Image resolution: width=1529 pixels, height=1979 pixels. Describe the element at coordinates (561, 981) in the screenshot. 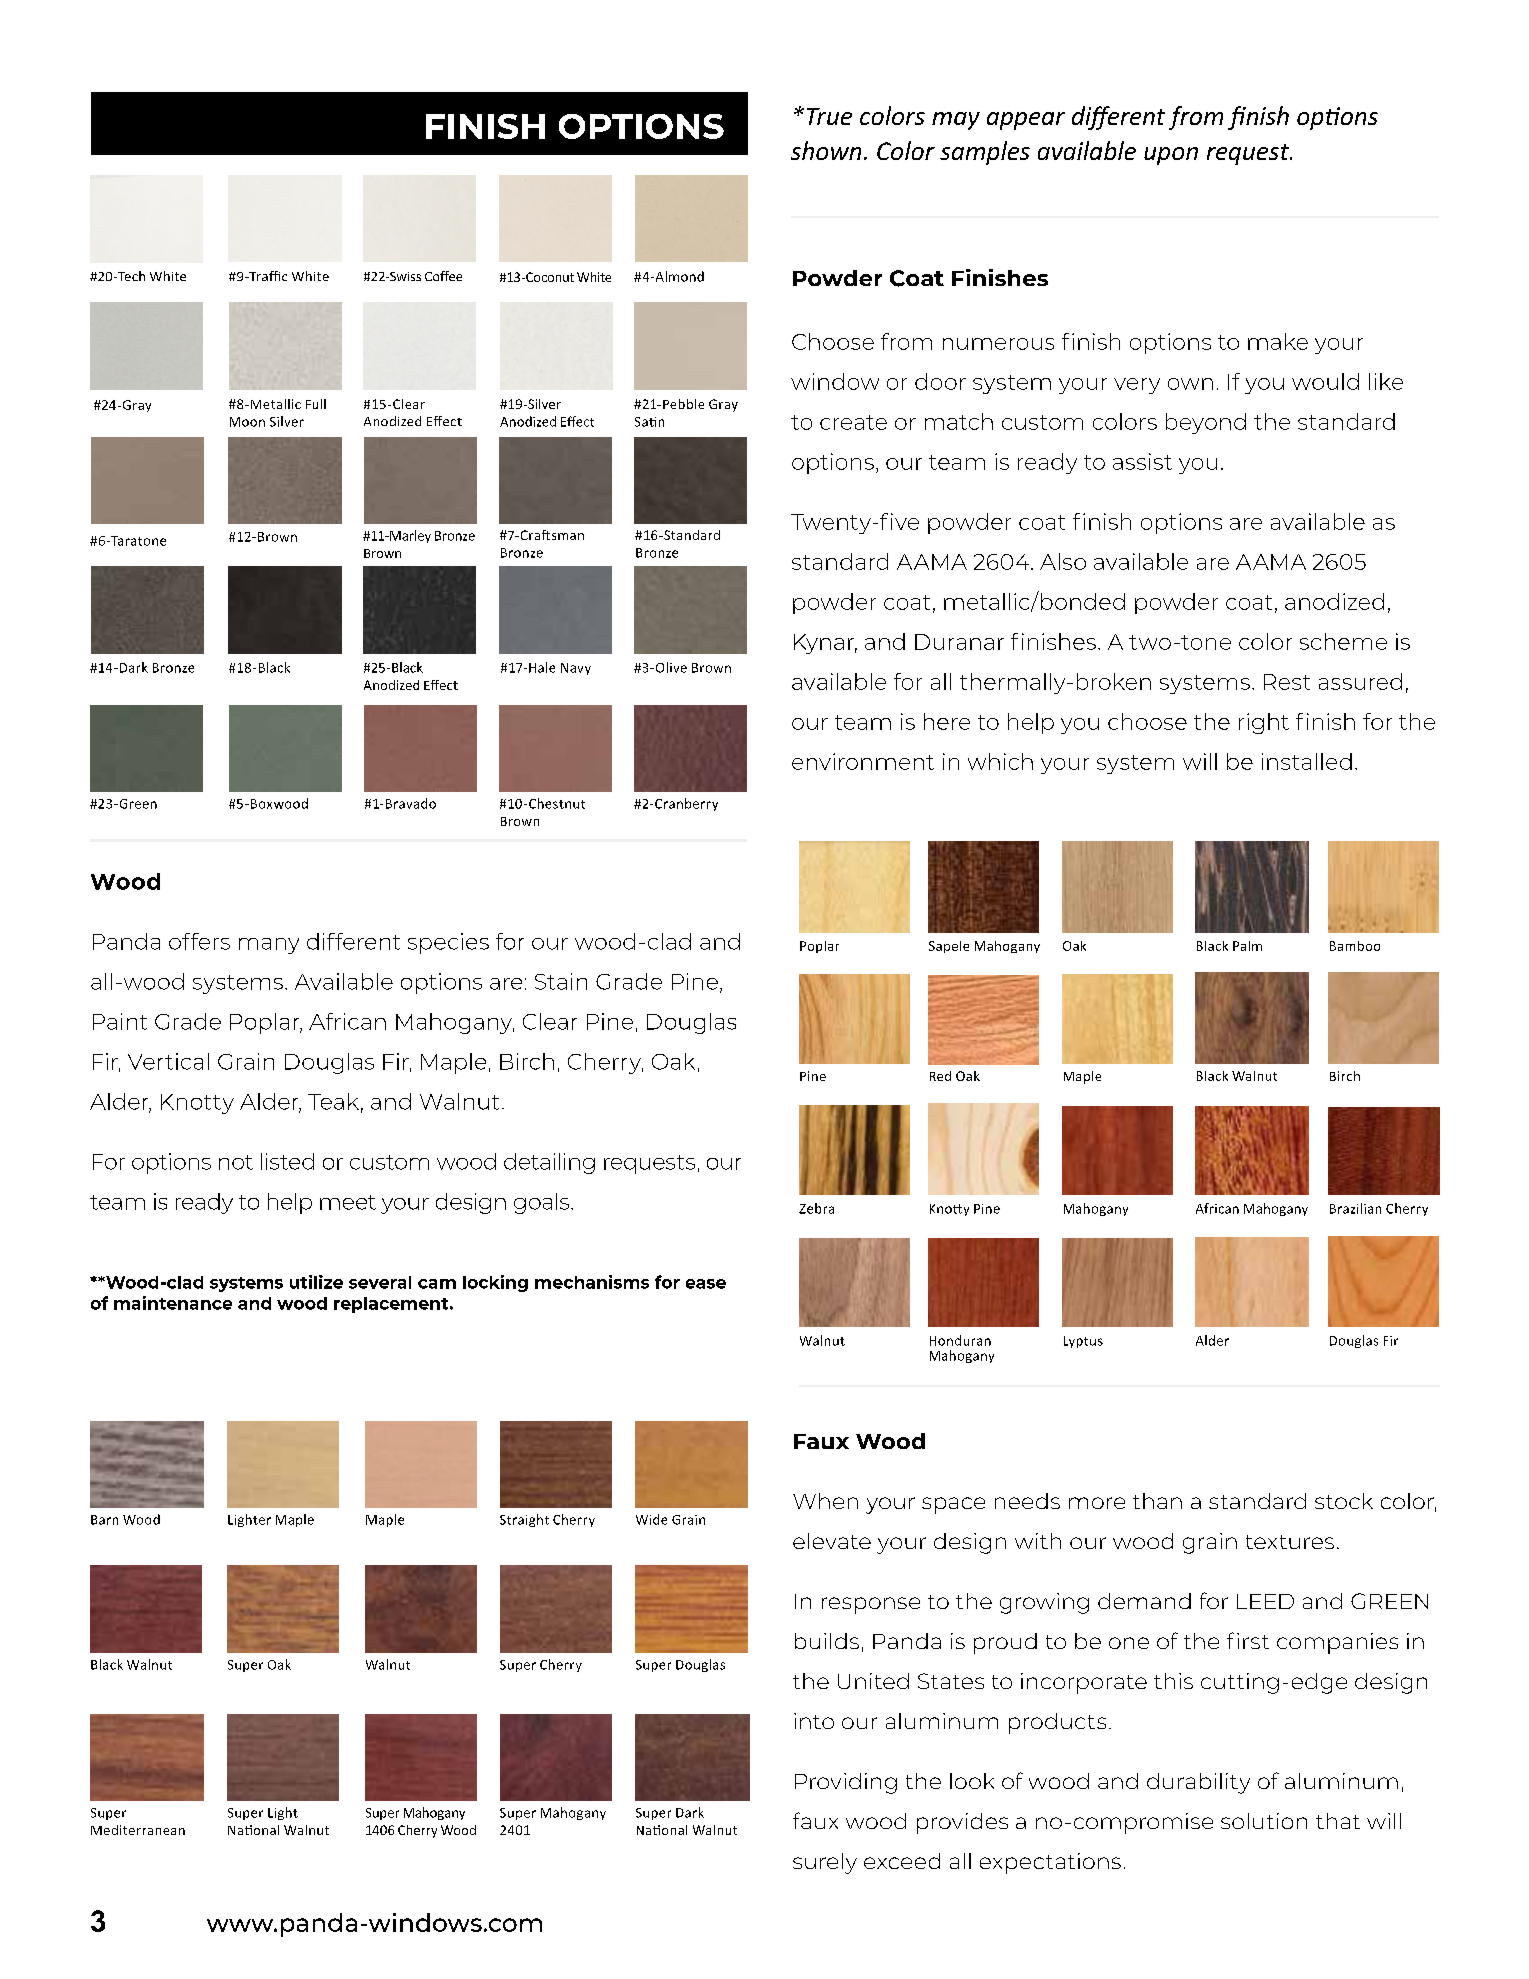

I see `Stain` at that location.
